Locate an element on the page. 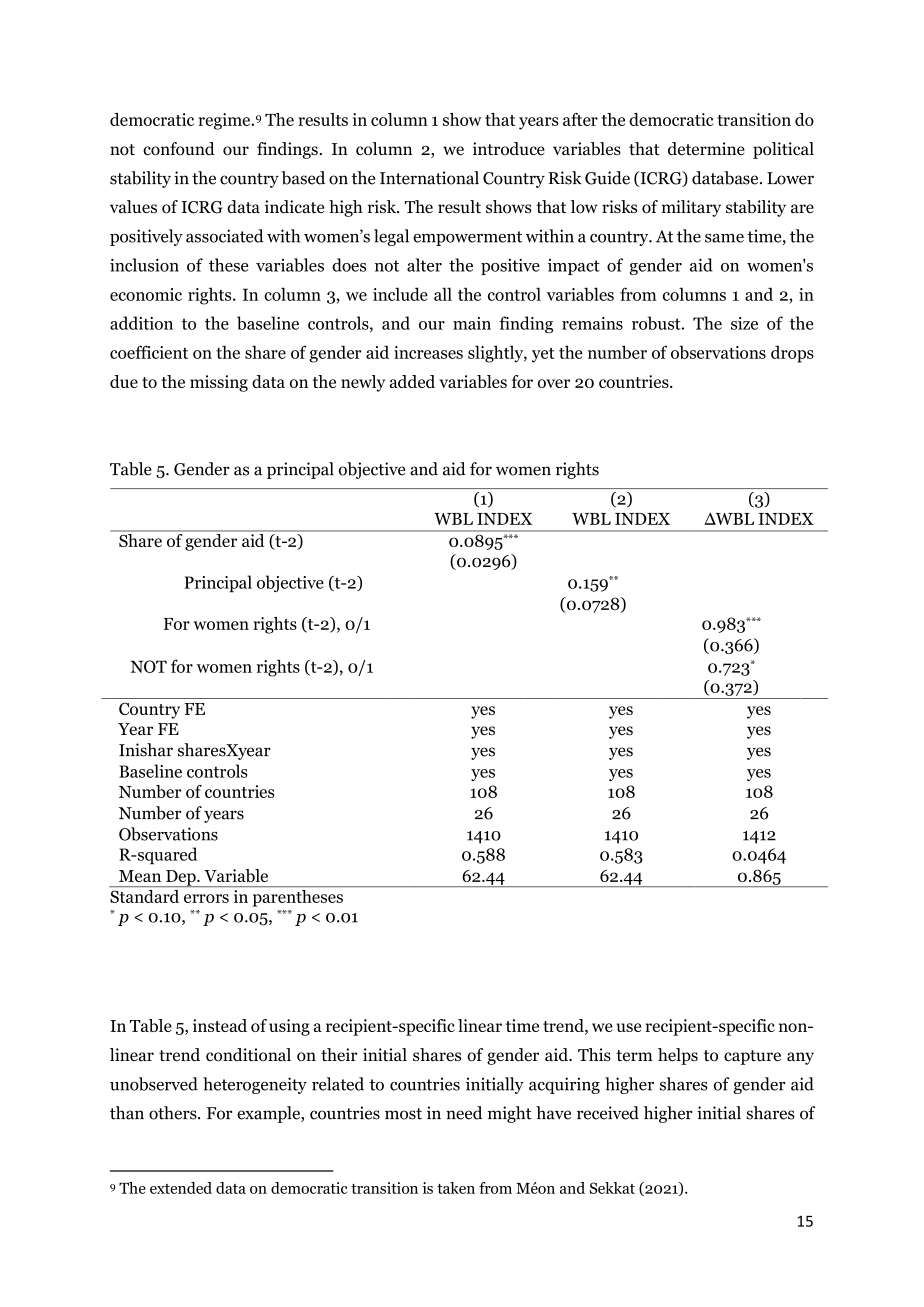 Image resolution: width=924 pixels, height=1307 pixels. size is located at coordinates (744, 323).
